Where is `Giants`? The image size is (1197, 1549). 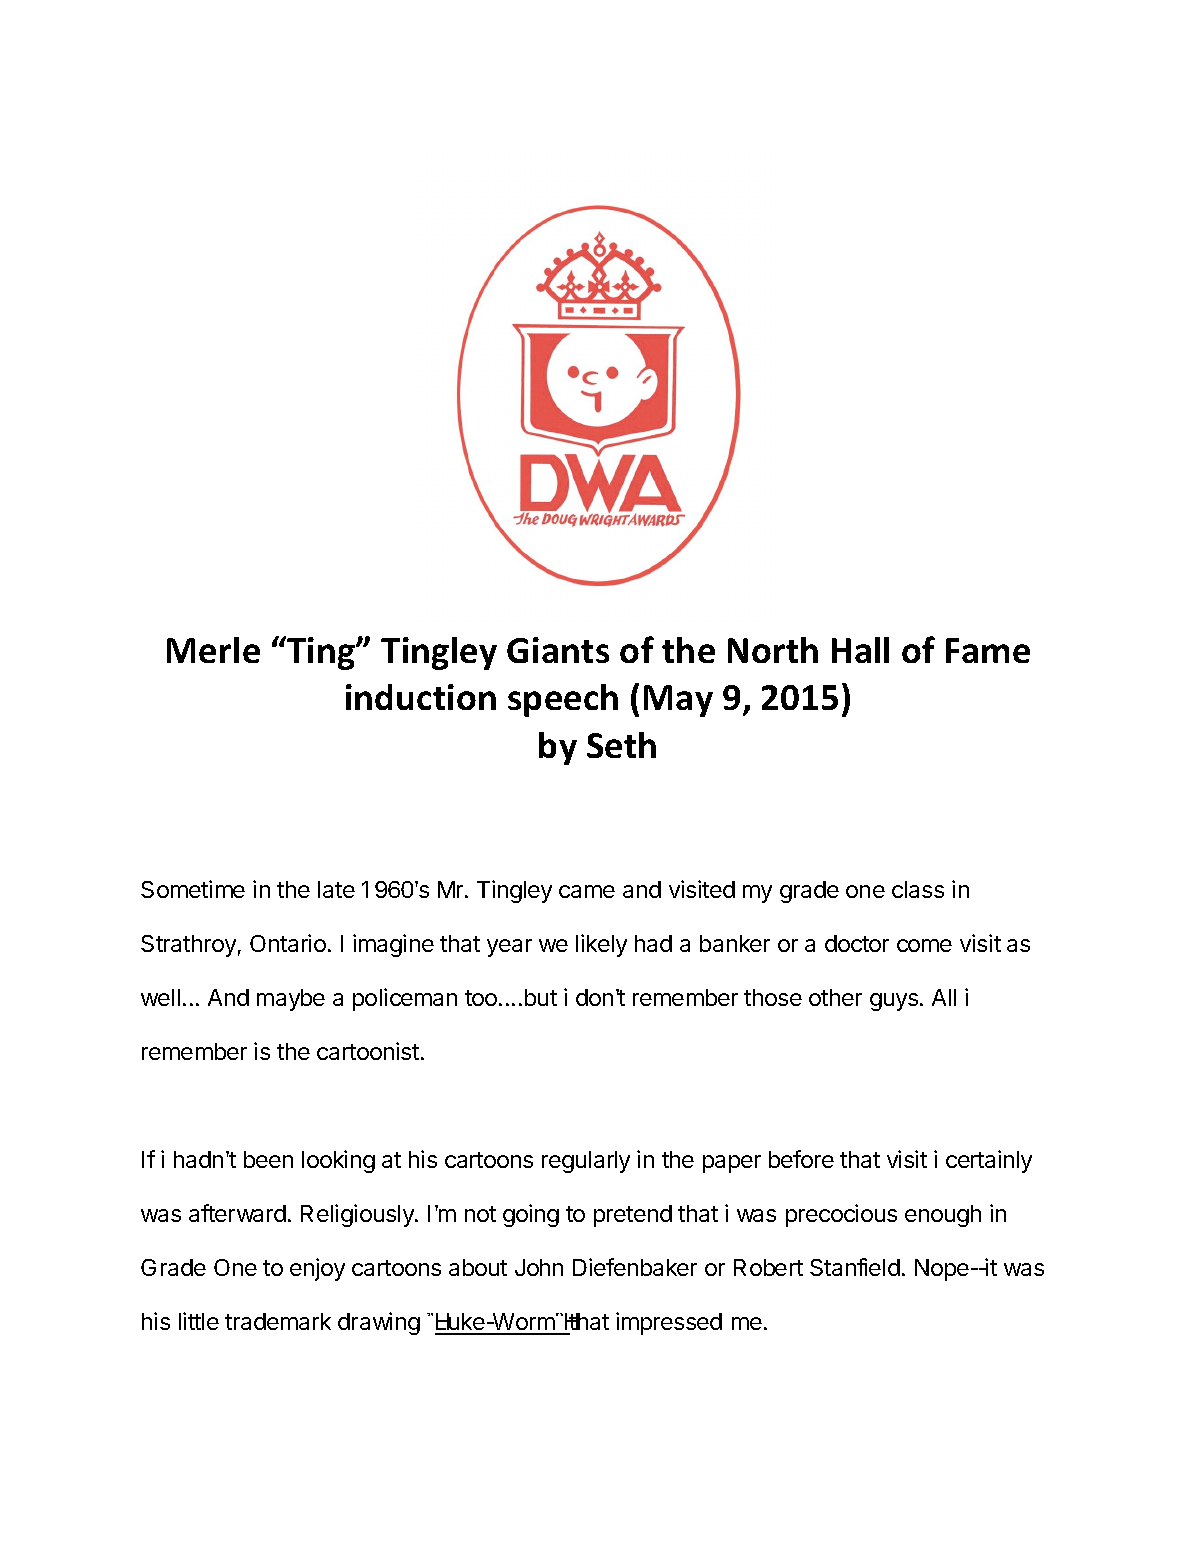
Giants is located at coordinates (558, 650).
